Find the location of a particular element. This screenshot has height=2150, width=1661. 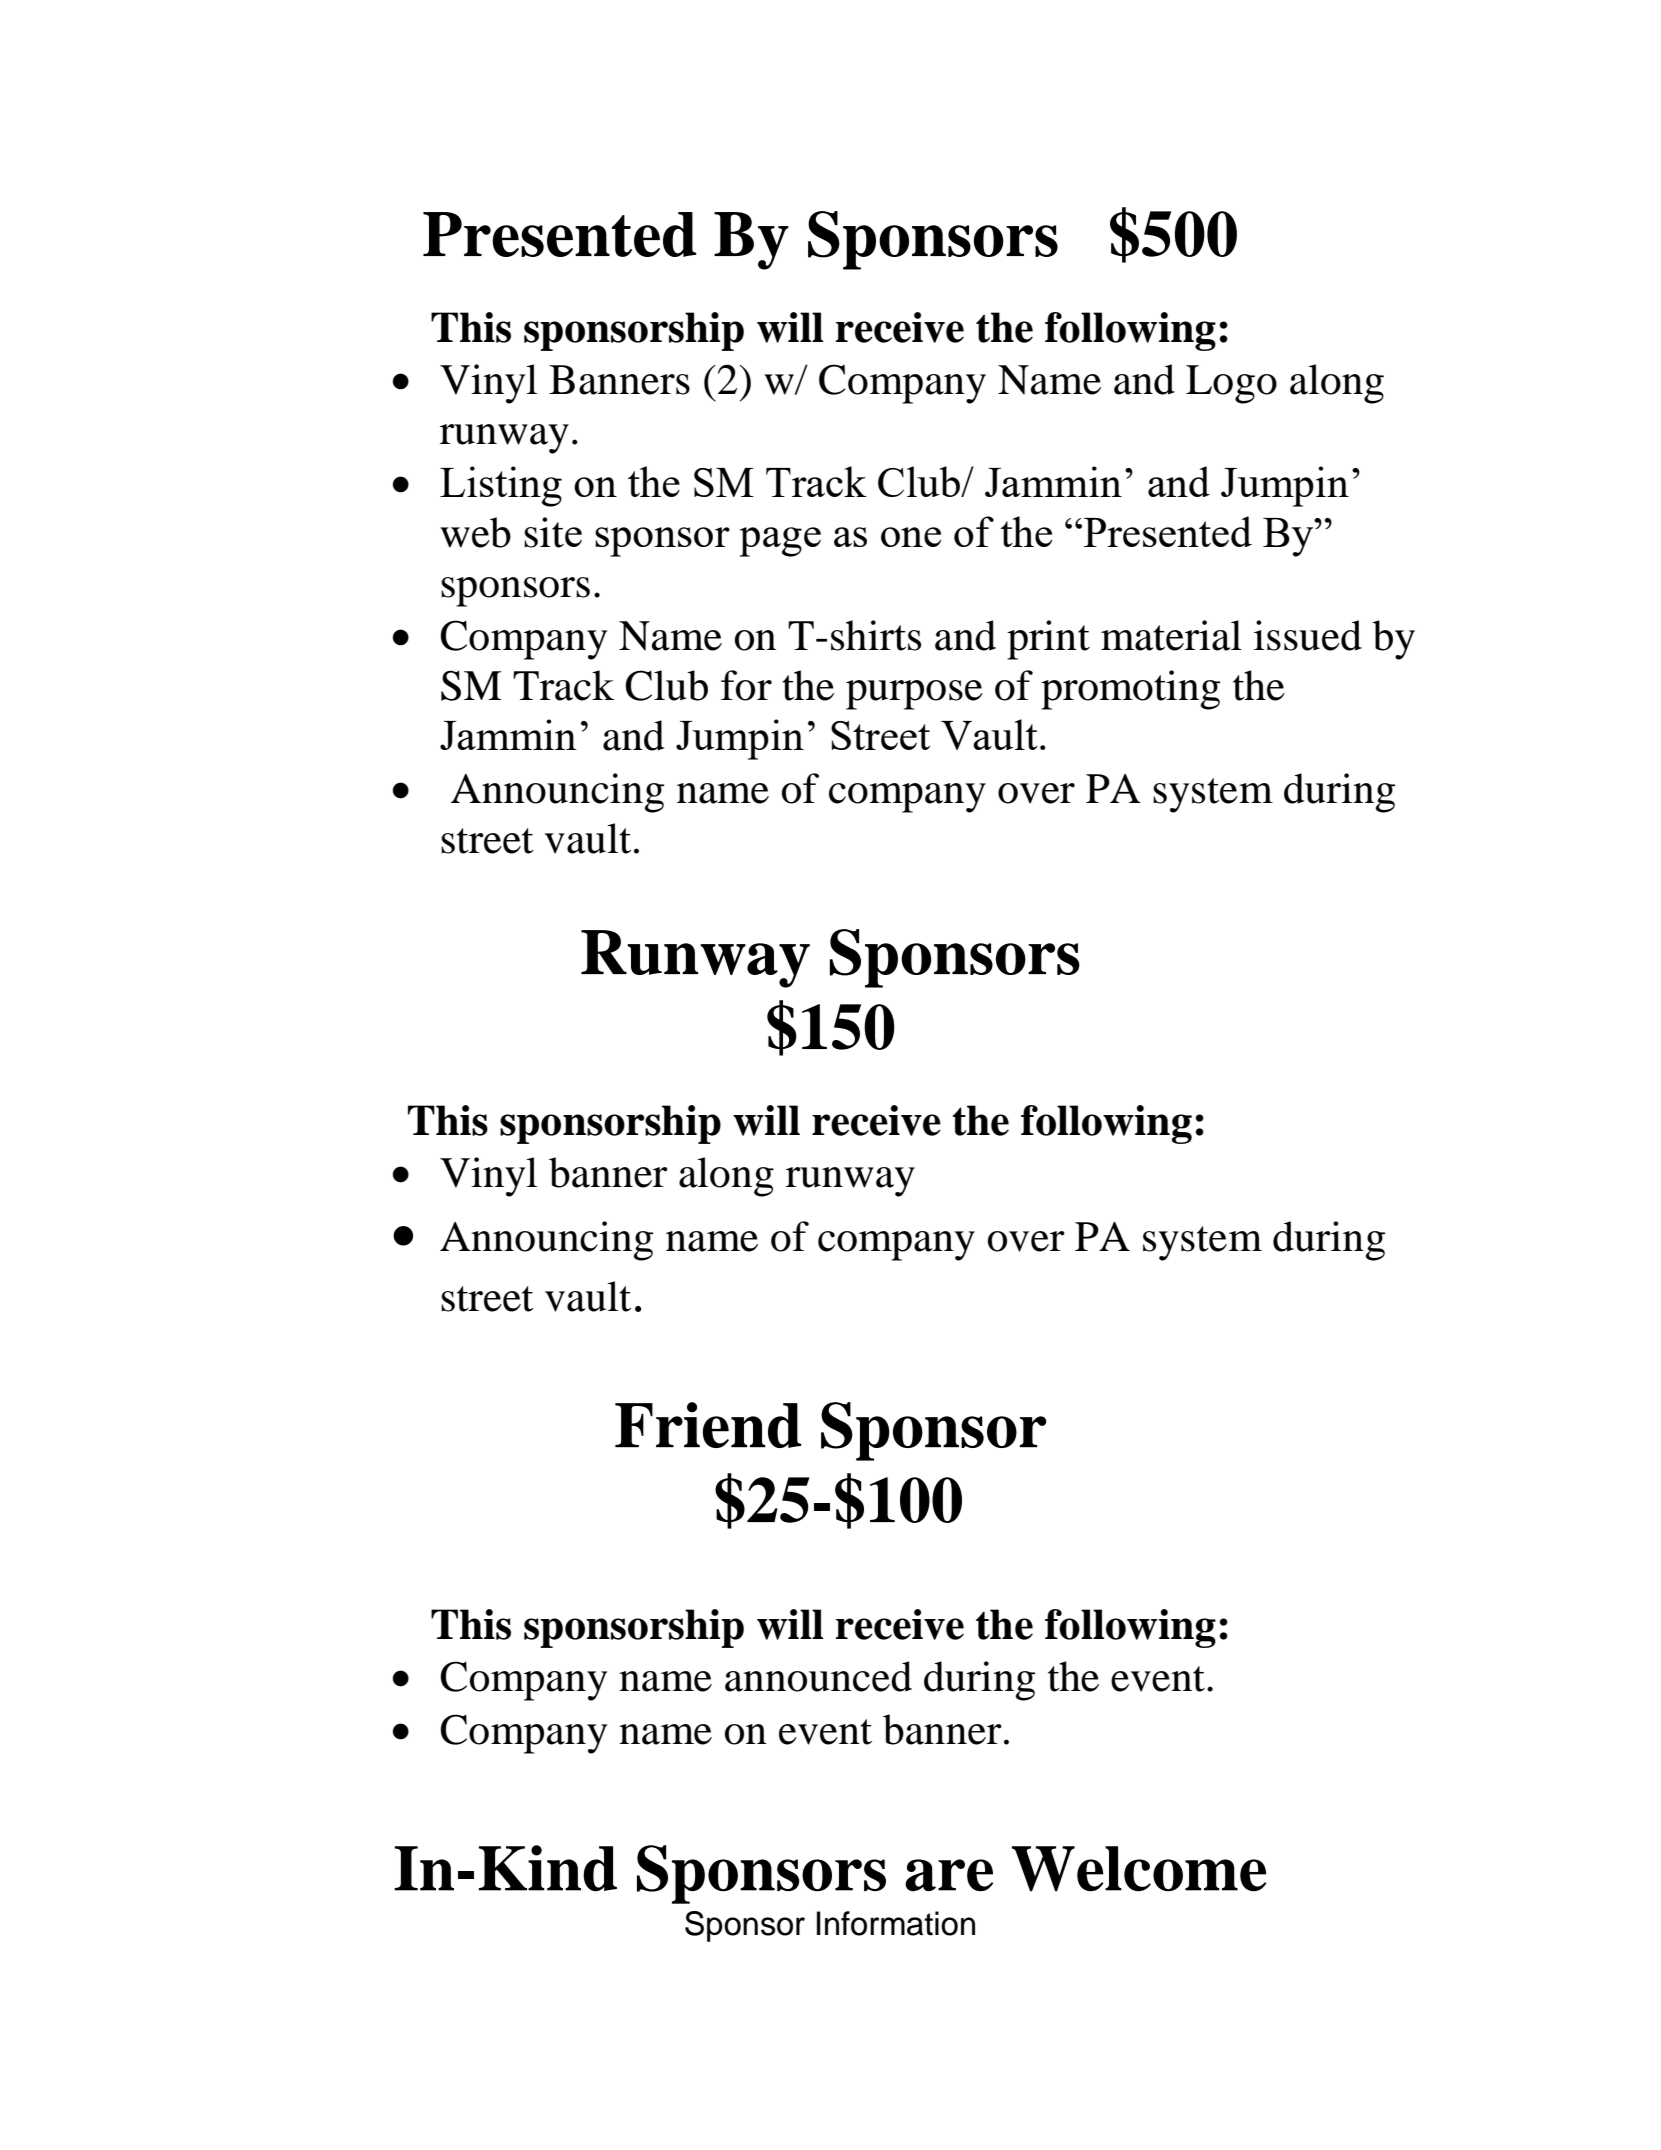

material is located at coordinates (1171, 635).
